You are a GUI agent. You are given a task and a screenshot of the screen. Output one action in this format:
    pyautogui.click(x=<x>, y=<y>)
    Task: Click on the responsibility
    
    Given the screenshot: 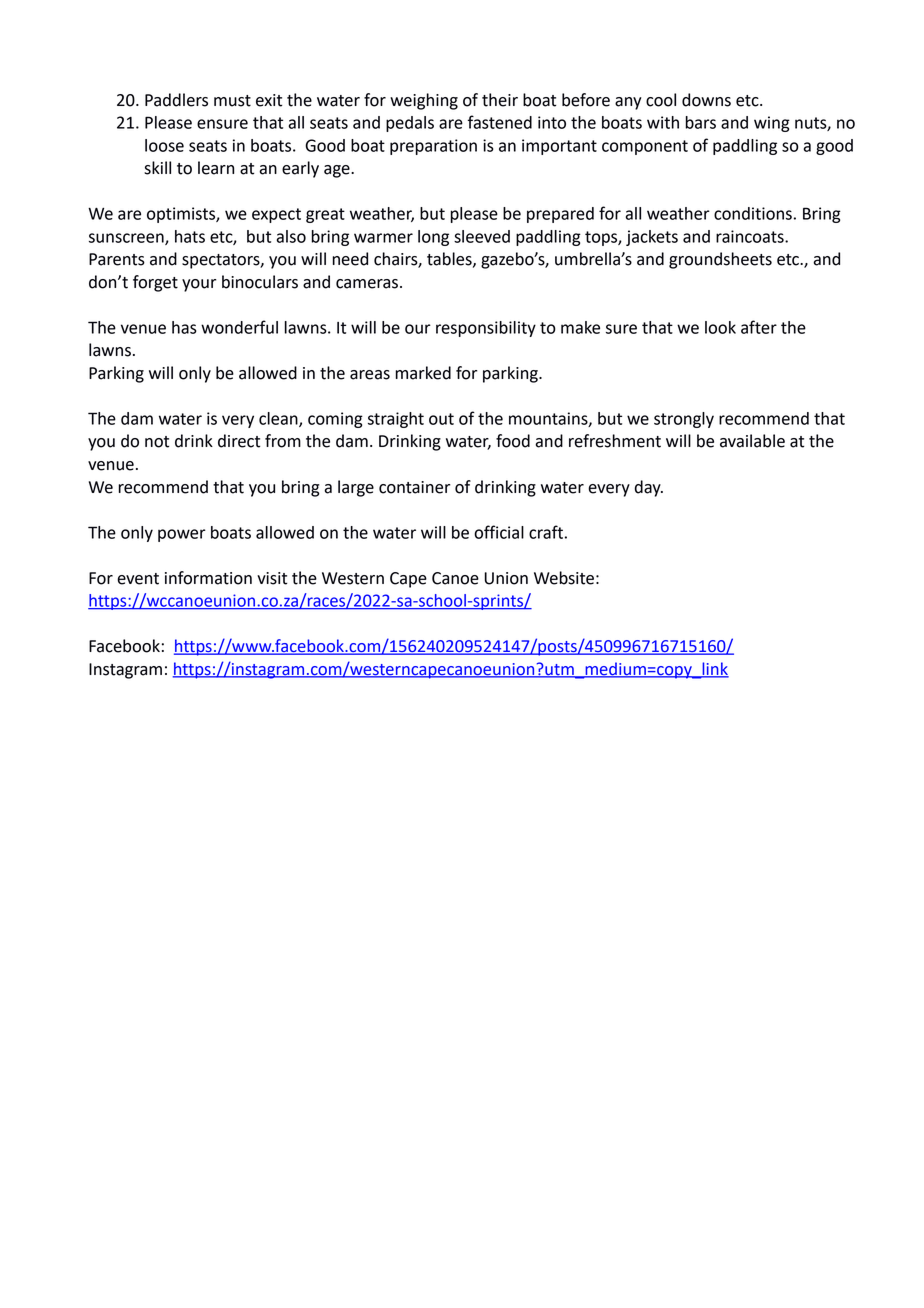 What is the action you would take?
    pyautogui.click(x=486, y=329)
